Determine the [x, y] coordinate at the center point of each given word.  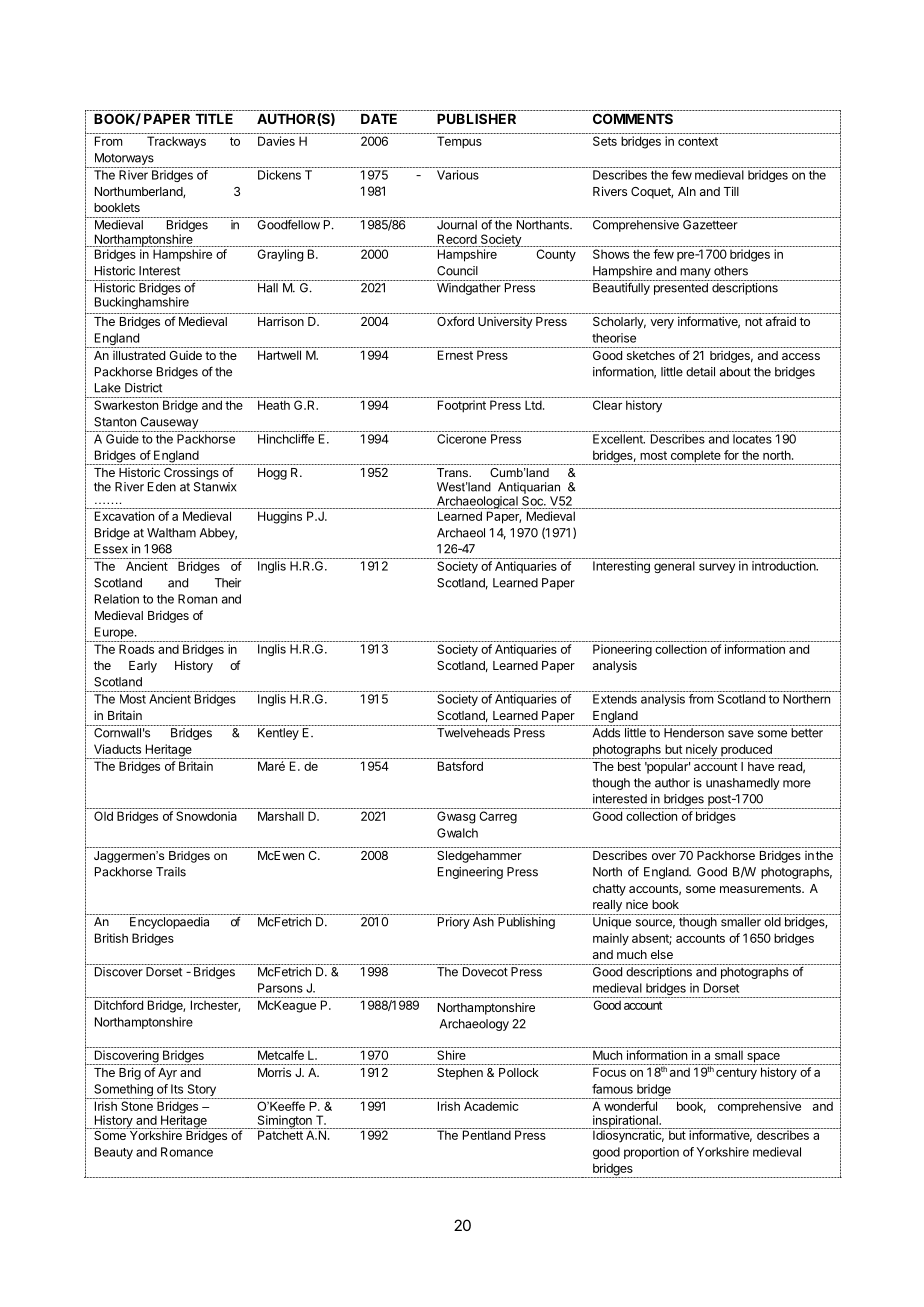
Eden [162, 487]
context [698, 141]
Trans [453, 472]
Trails [171, 872]
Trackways [176, 142]
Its [177, 1089]
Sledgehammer [479, 857]
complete [695, 457]
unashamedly [742, 784]
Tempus [459, 142]
